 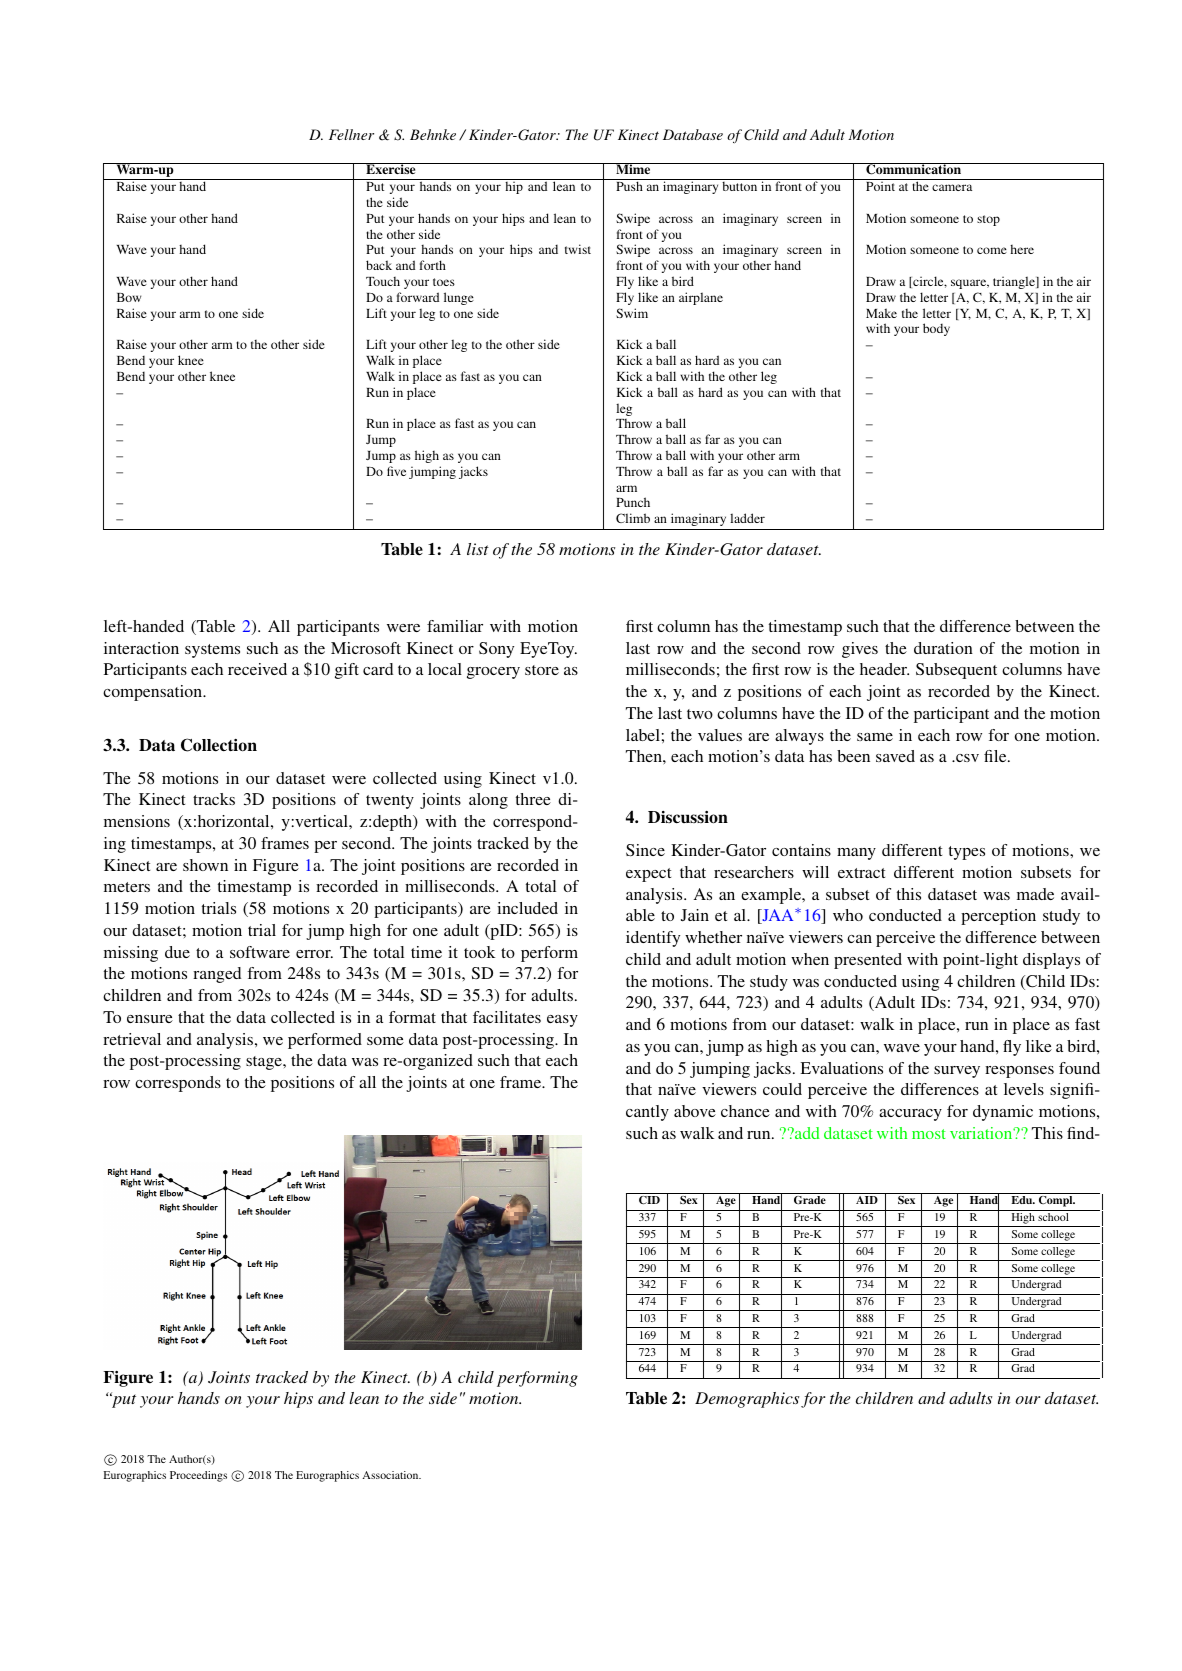 I want to click on Demographics, so click(x=747, y=1400).
